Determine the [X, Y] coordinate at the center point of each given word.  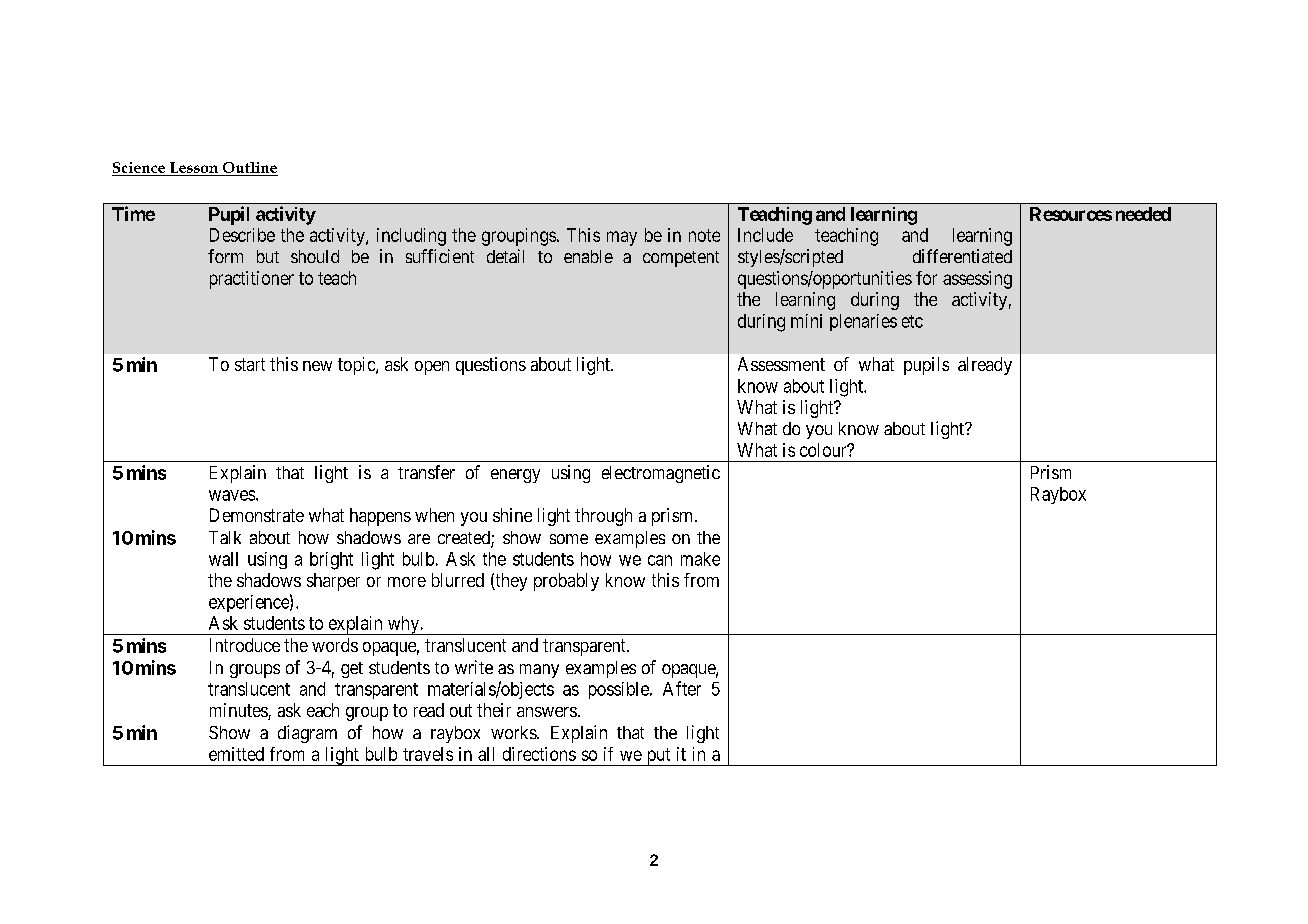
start [250, 364]
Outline [250, 167]
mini [806, 321]
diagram [307, 734]
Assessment [781, 364]
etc [912, 321]
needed [1143, 214]
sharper [333, 582]
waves [232, 495]
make [700, 559]
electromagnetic [661, 474]
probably [566, 582]
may [622, 238]
